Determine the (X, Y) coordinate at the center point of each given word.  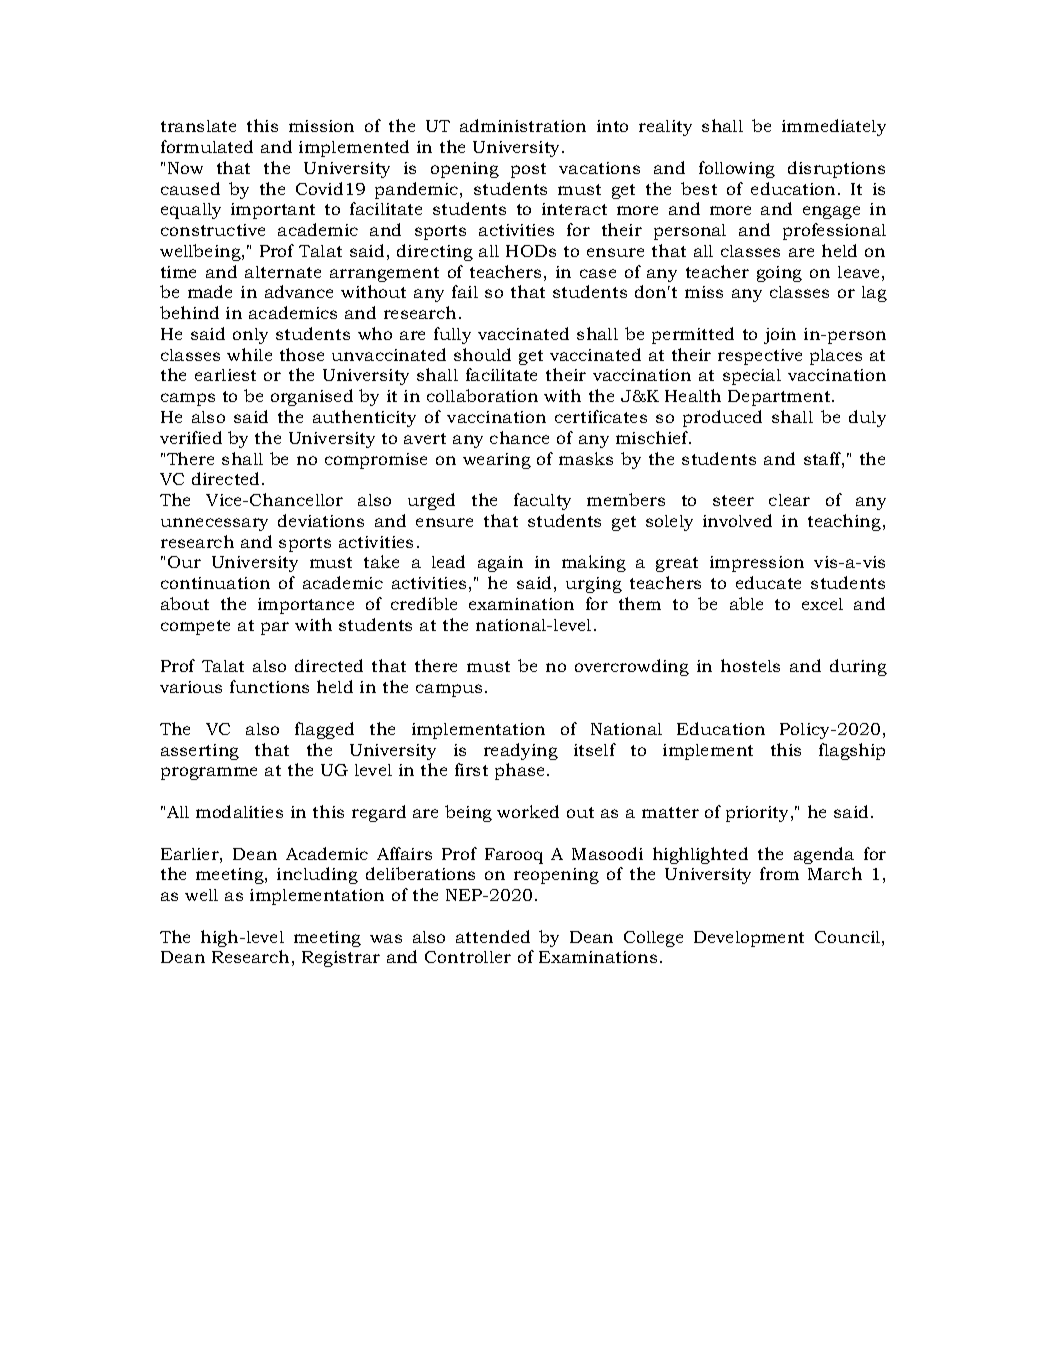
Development (749, 939)
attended (493, 936)
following (737, 169)
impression (757, 564)
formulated (207, 146)
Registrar (341, 959)
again (500, 564)
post (528, 170)
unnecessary (214, 524)
